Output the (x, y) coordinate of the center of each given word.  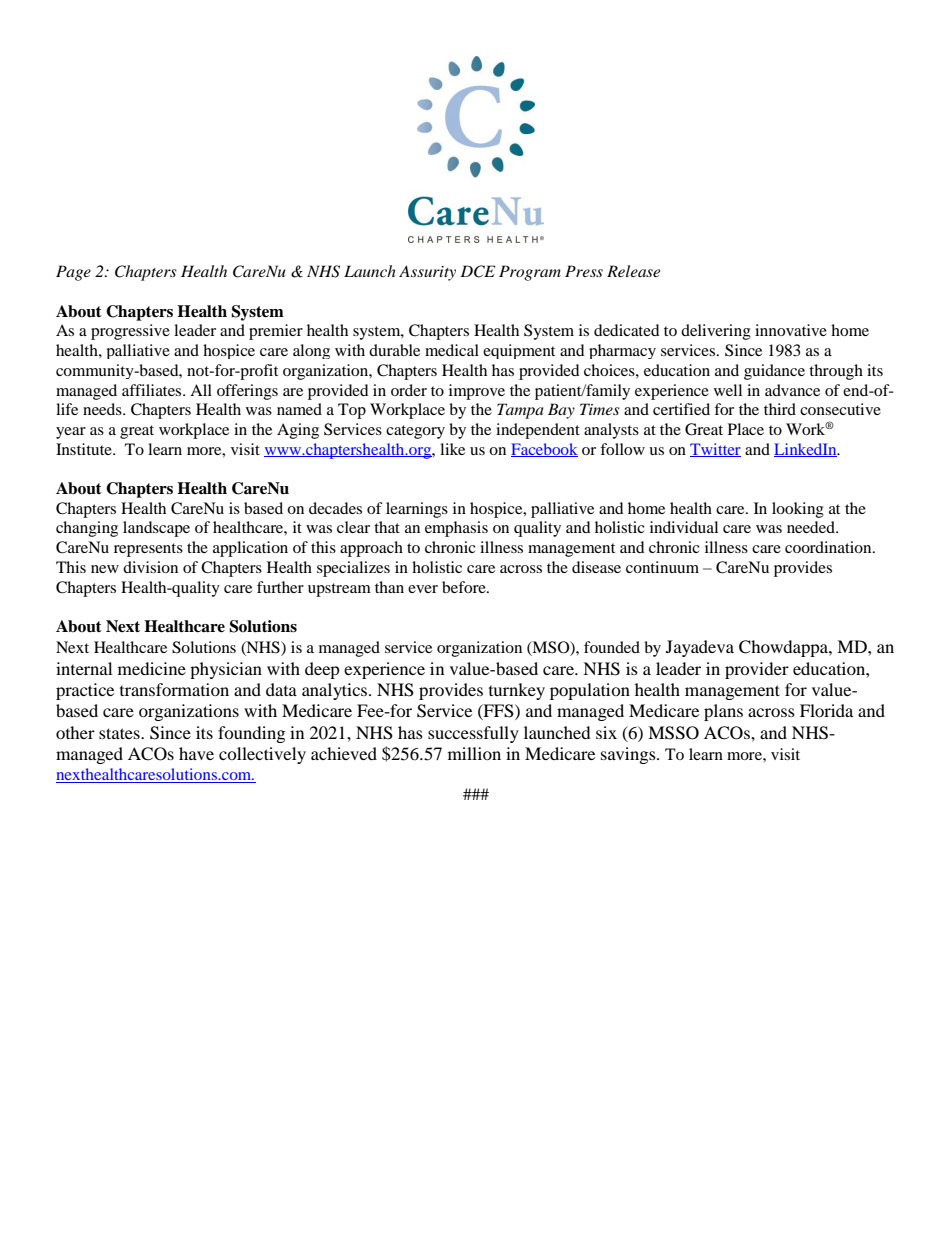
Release (633, 271)
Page (73, 273)
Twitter (715, 450)
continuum (662, 567)
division (150, 567)
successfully (473, 734)
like (452, 449)
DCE (478, 271)
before (465, 587)
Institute (85, 449)
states (120, 733)
